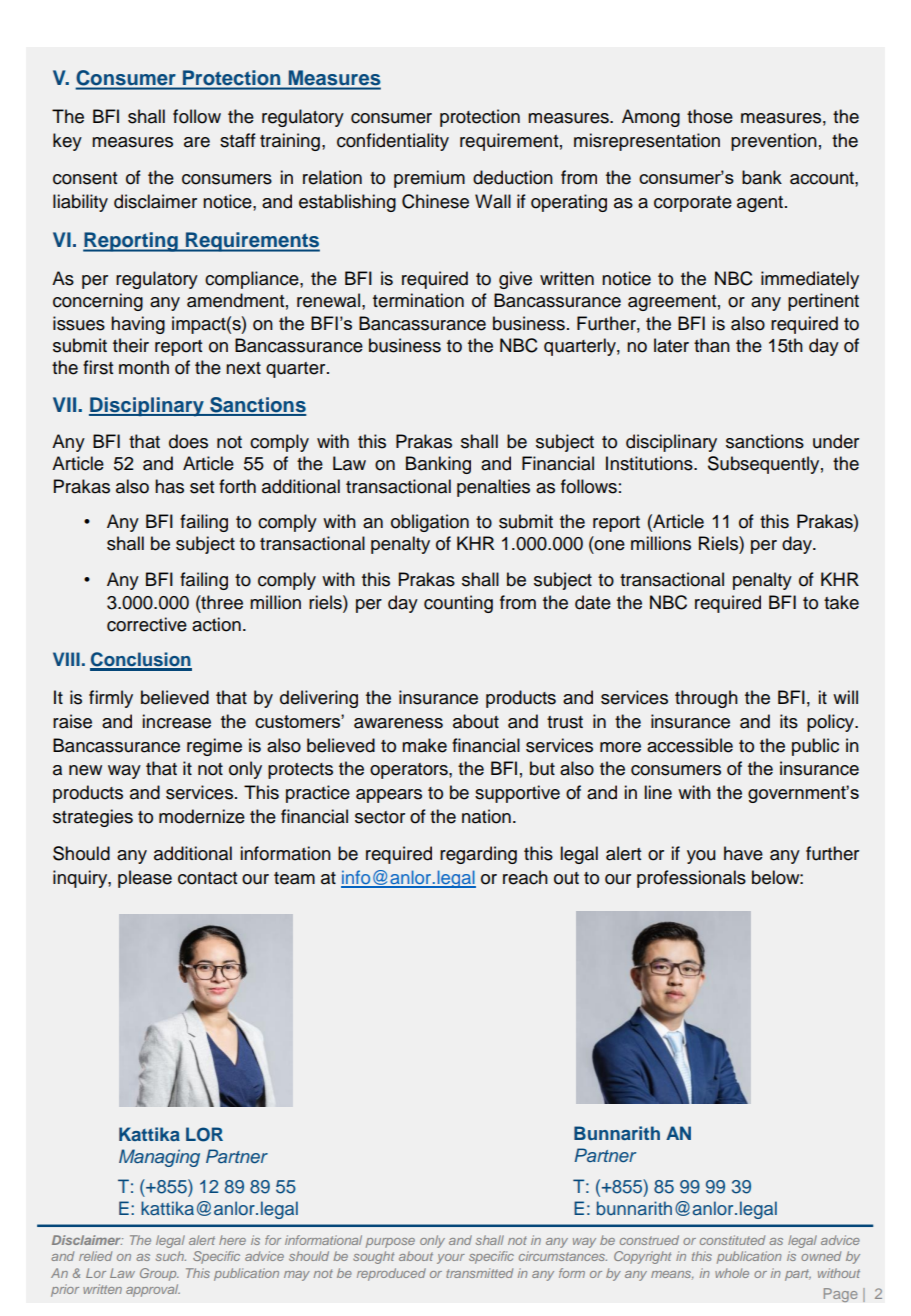 Image resolution: width=911 pixels, height=1316 pixels. I want to click on whole, so click(732, 1273).
